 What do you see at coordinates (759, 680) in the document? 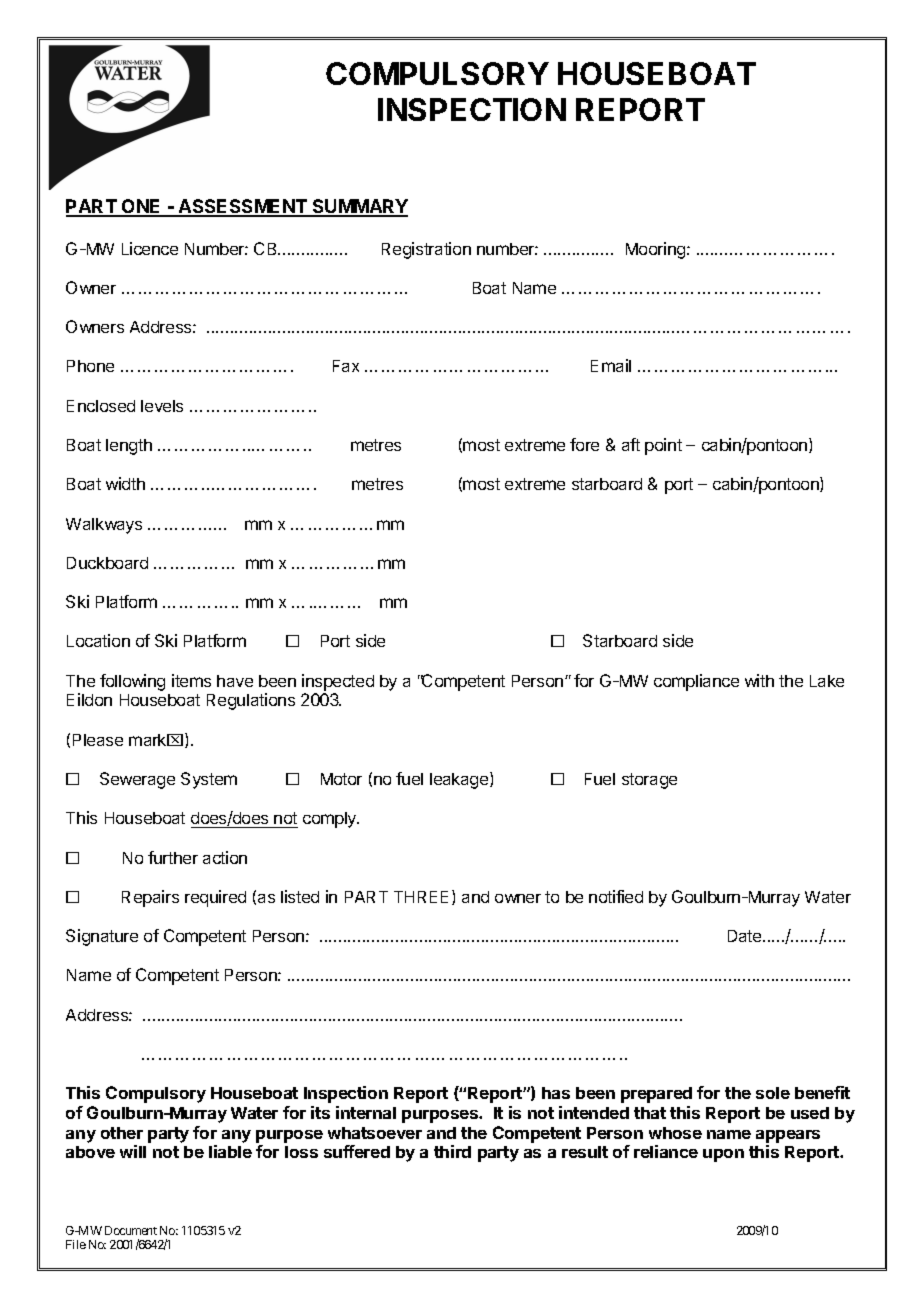
I see `with` at bounding box center [759, 680].
